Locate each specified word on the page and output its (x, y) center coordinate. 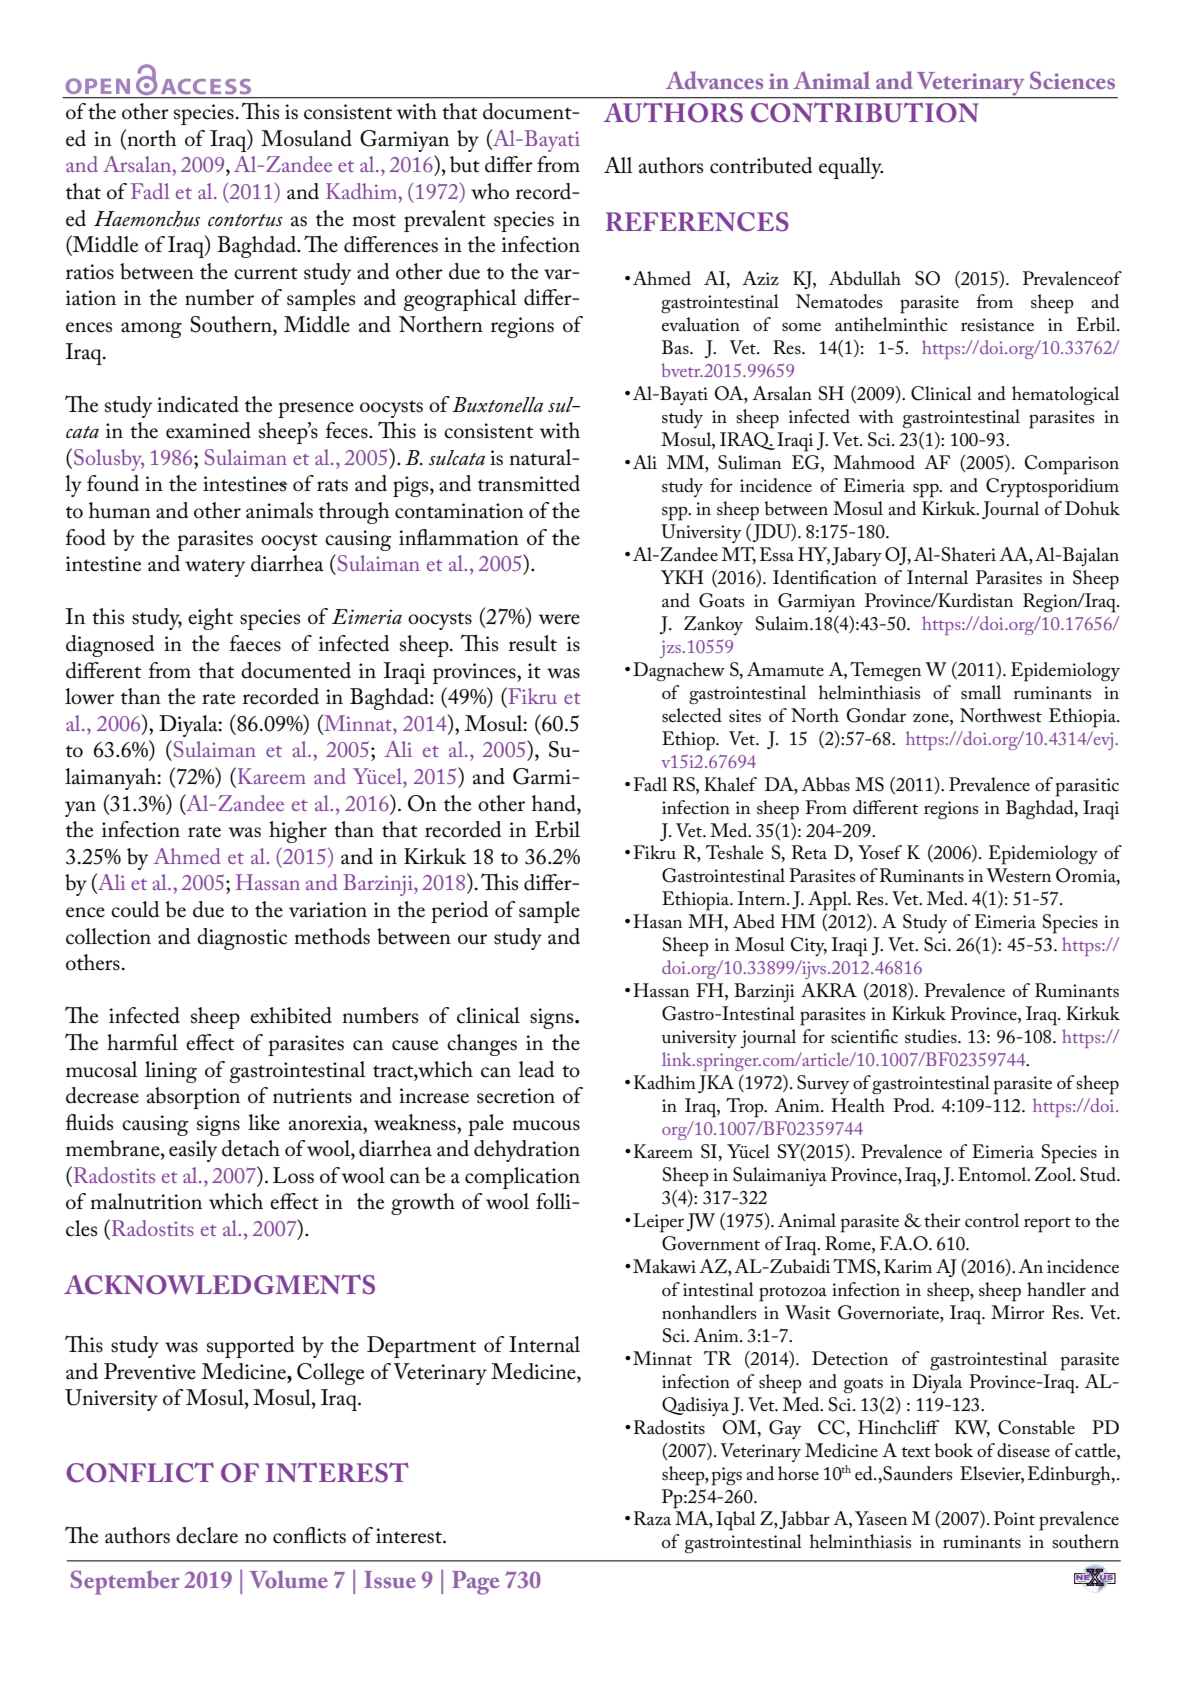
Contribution (865, 112)
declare (207, 1535)
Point (1014, 1518)
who (490, 191)
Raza (652, 1518)
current (266, 273)
